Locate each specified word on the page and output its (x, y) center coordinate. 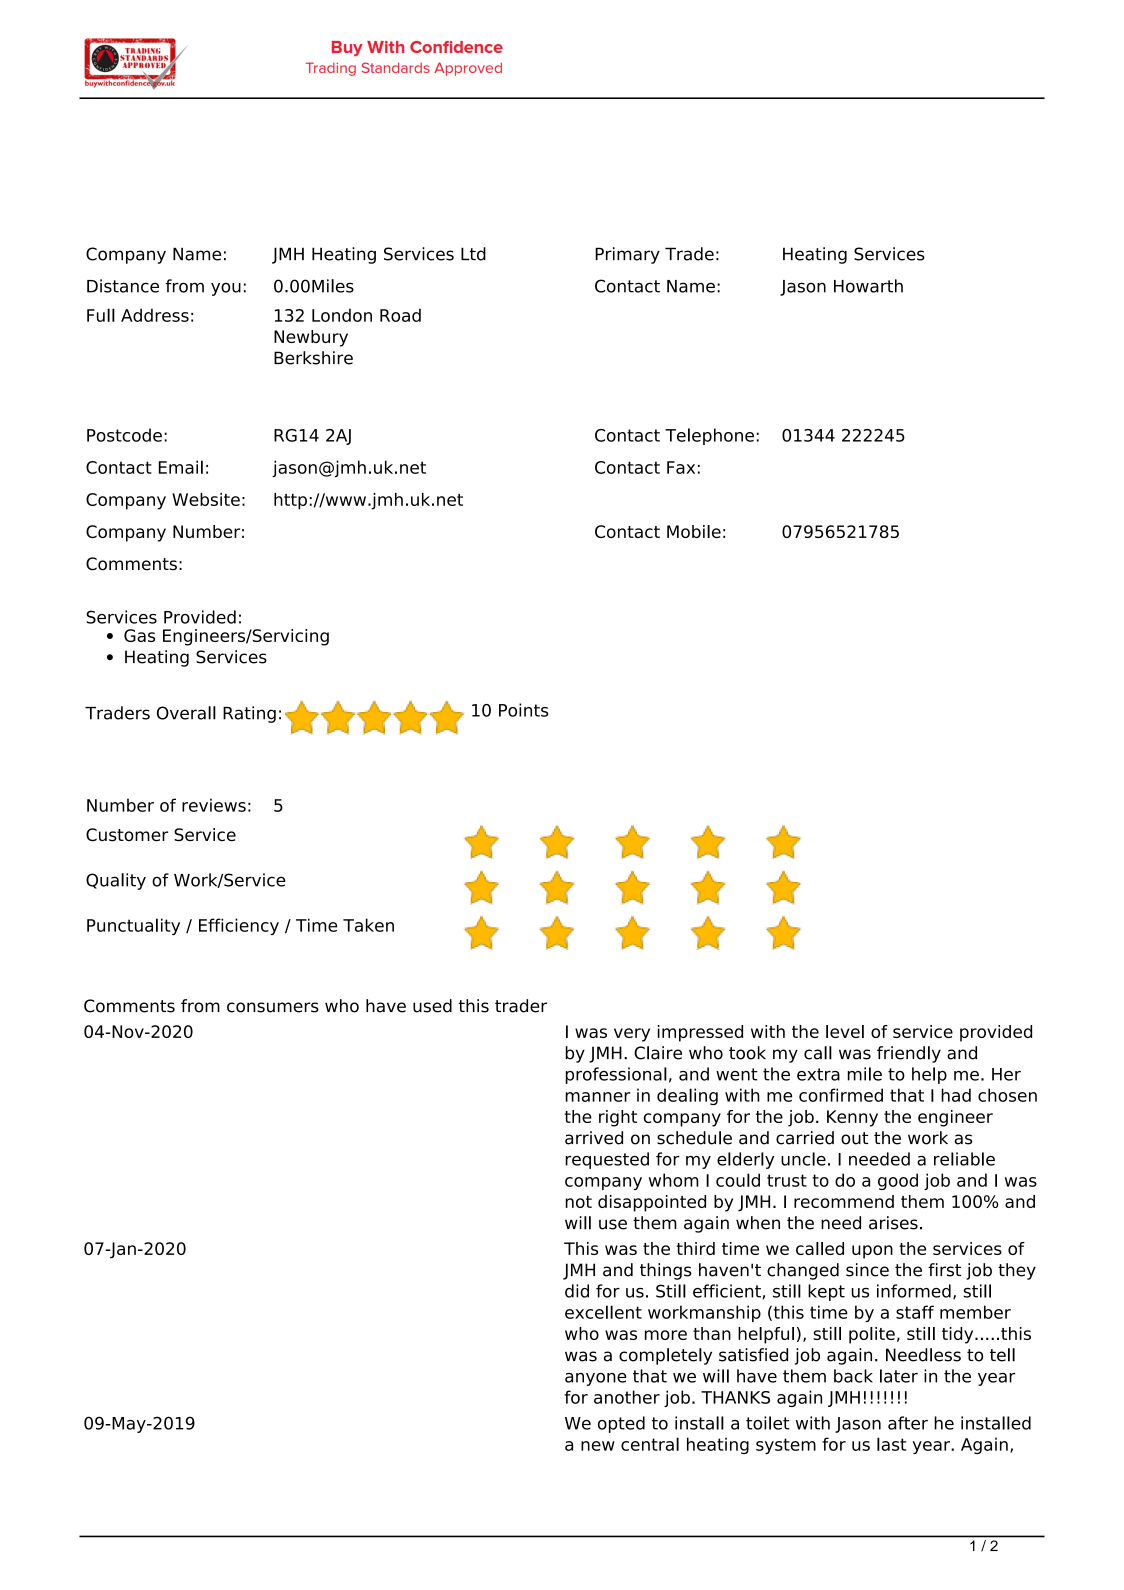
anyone (596, 1379)
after (908, 1423)
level (845, 1031)
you (226, 289)
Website (206, 499)
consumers (273, 1007)
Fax (681, 467)
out (854, 1138)
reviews (214, 805)
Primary (627, 255)
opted (621, 1424)
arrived (594, 1138)
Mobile (694, 531)
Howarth (868, 286)
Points (523, 710)
